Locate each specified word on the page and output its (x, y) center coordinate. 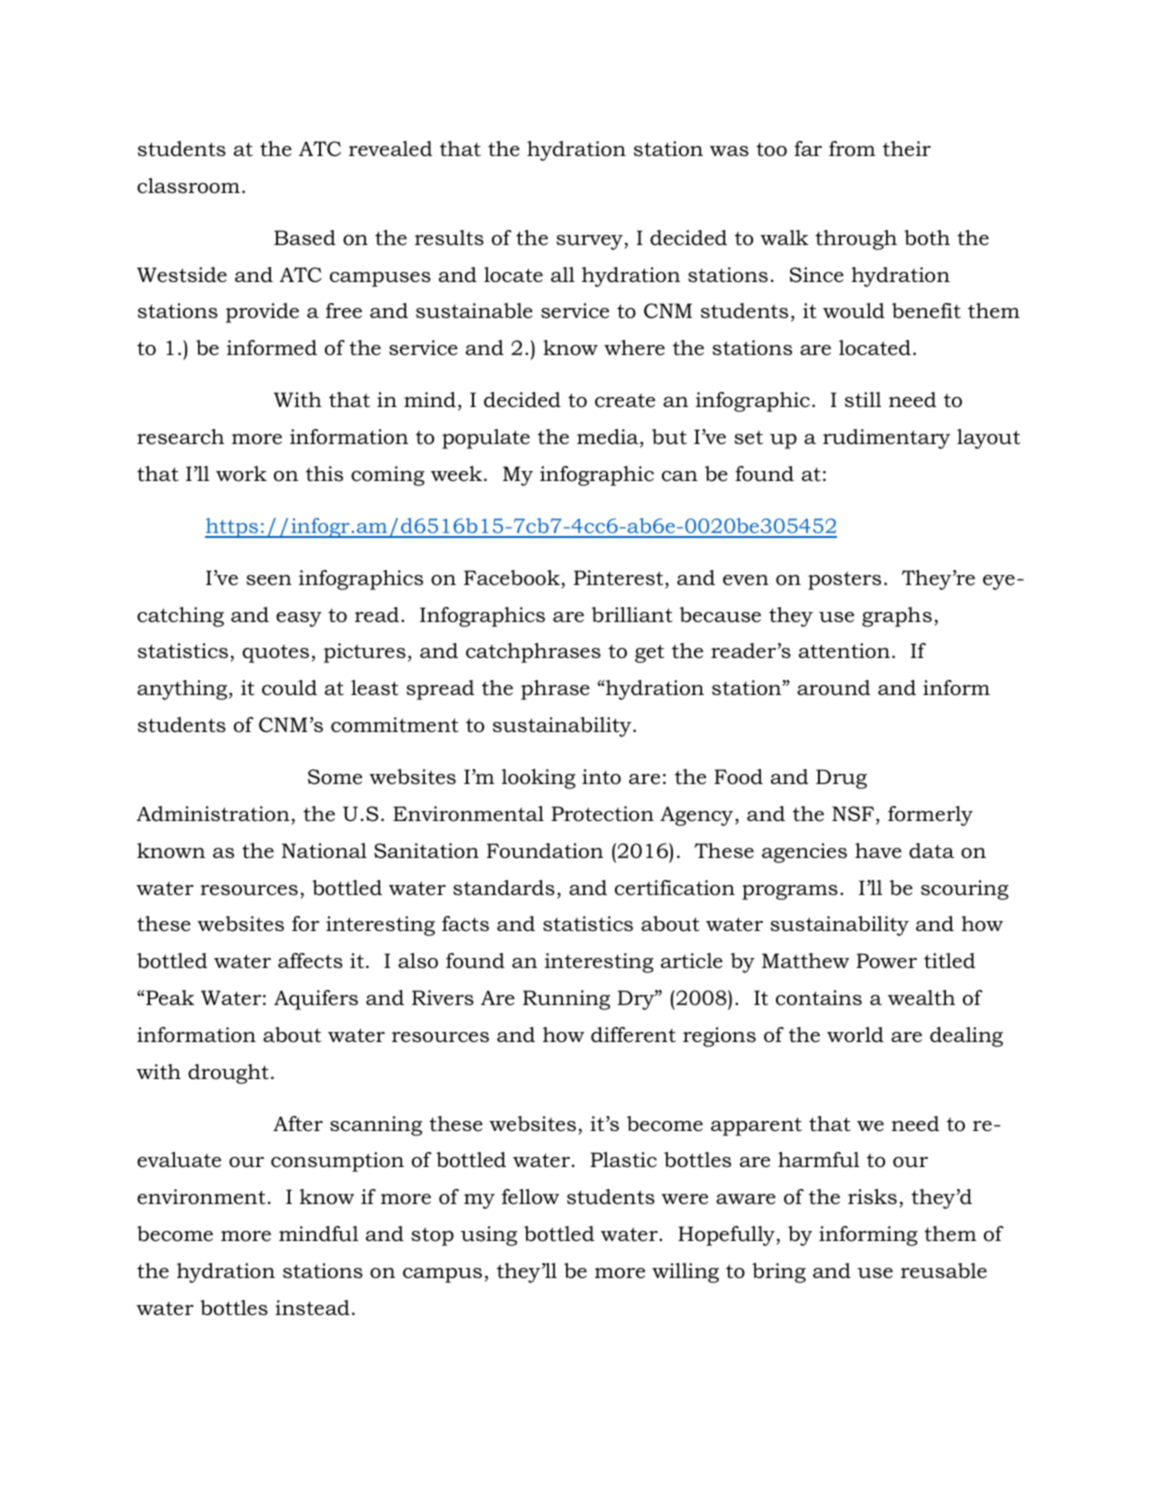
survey (590, 242)
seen (269, 580)
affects (310, 961)
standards (504, 888)
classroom (188, 186)
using (489, 1236)
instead (312, 1308)
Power (886, 961)
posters (844, 581)
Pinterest (620, 579)
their (907, 149)
